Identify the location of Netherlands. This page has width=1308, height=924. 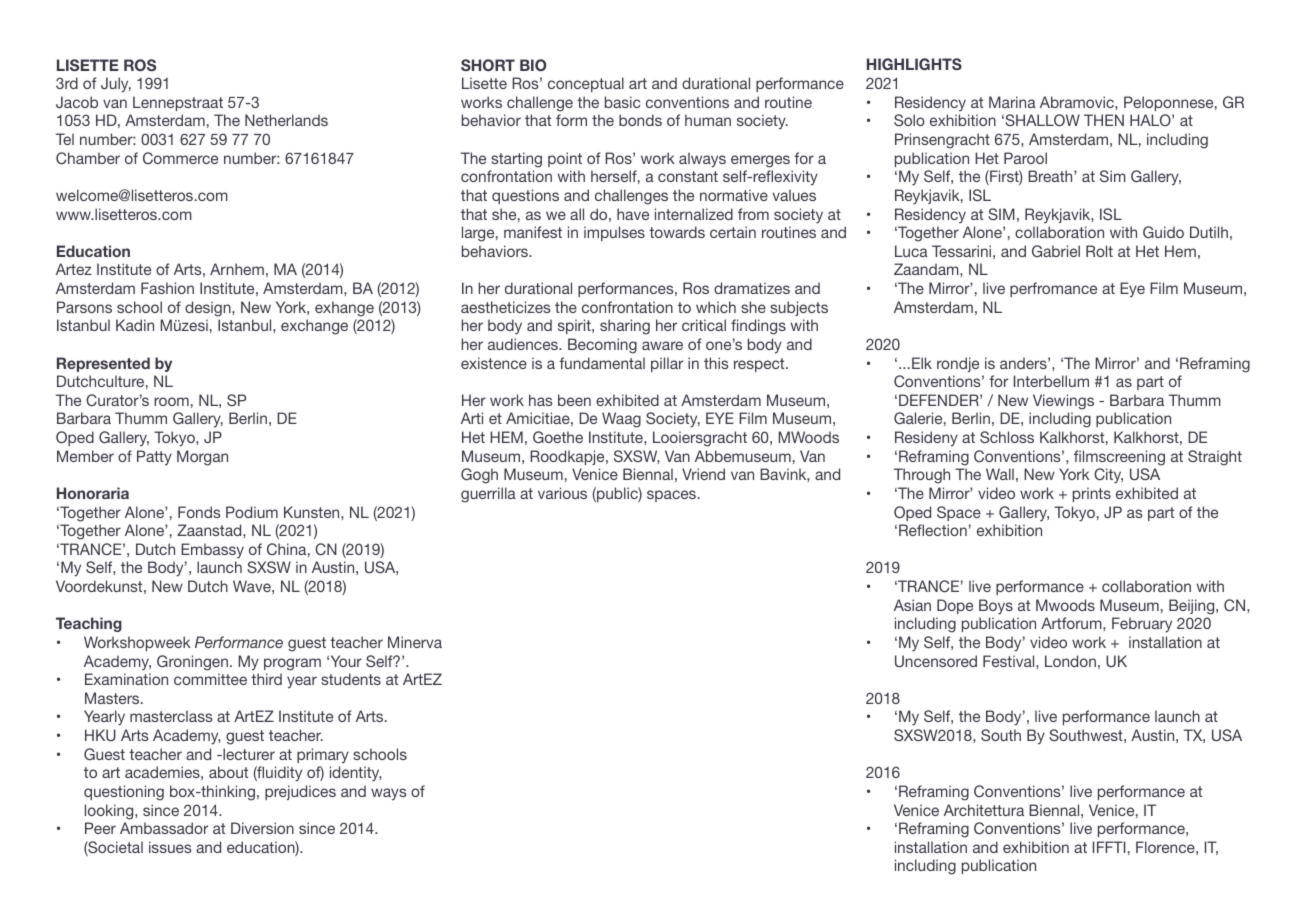
(286, 120).
